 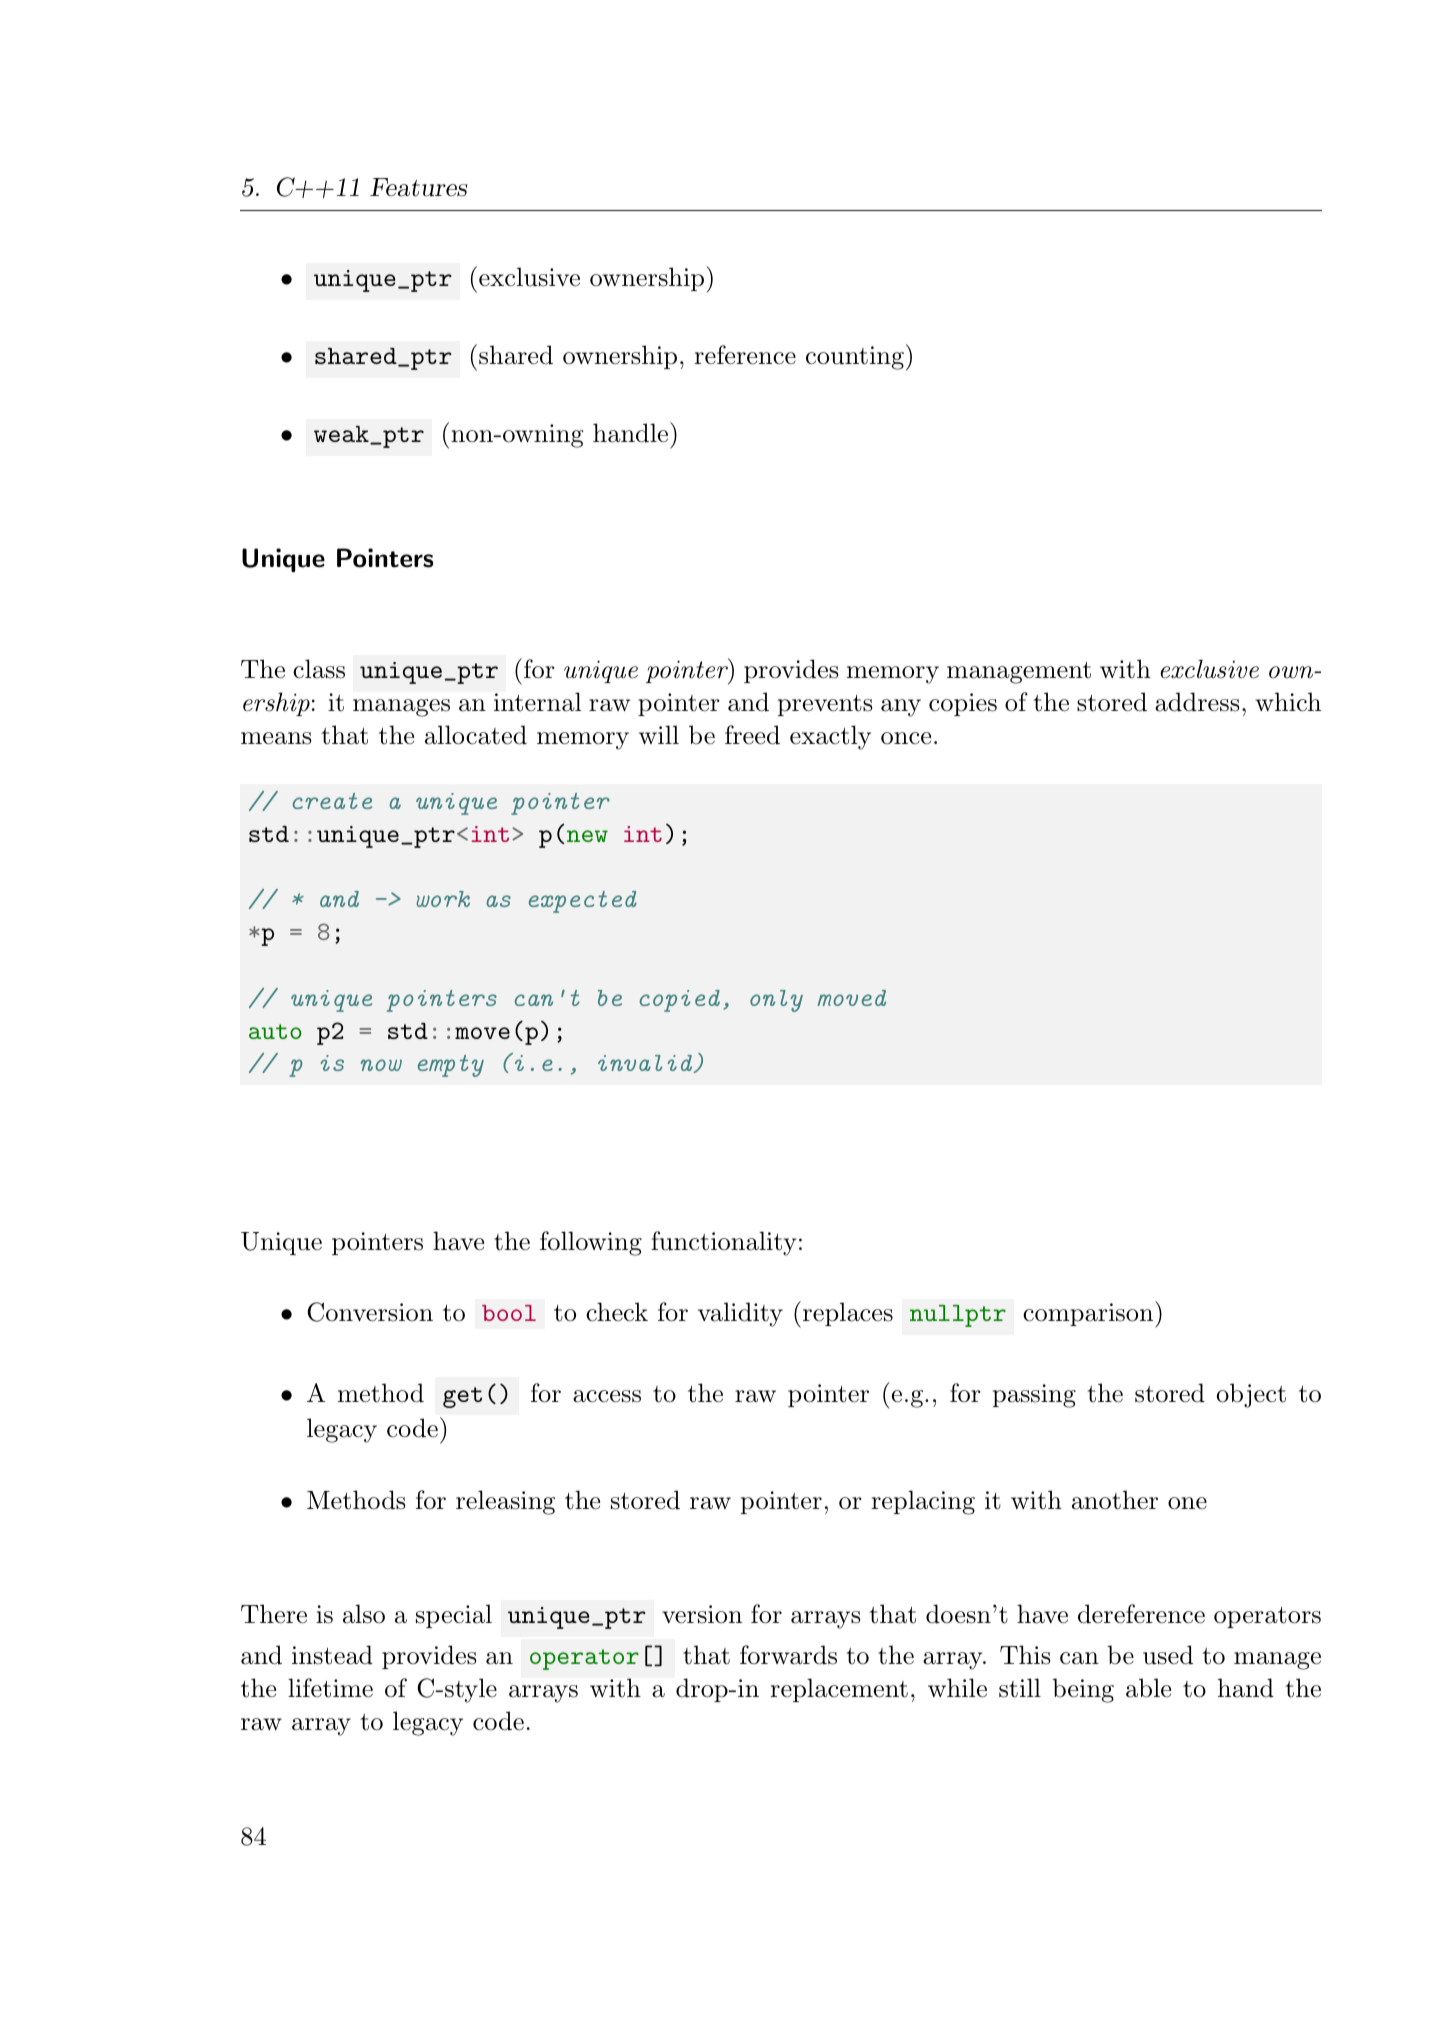 I want to click on prevents, so click(x=825, y=705).
